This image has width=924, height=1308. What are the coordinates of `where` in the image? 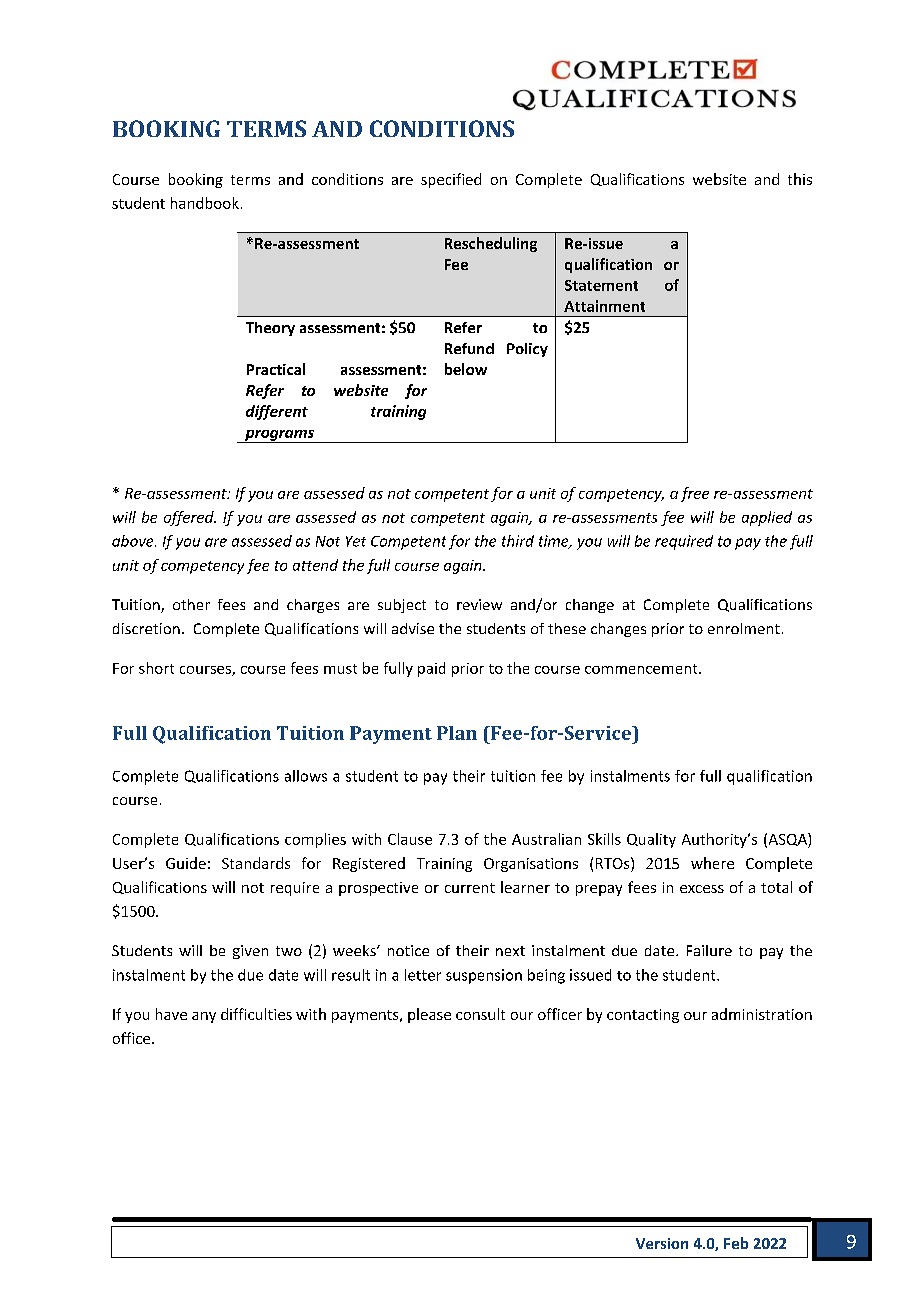 It's located at (712, 863).
